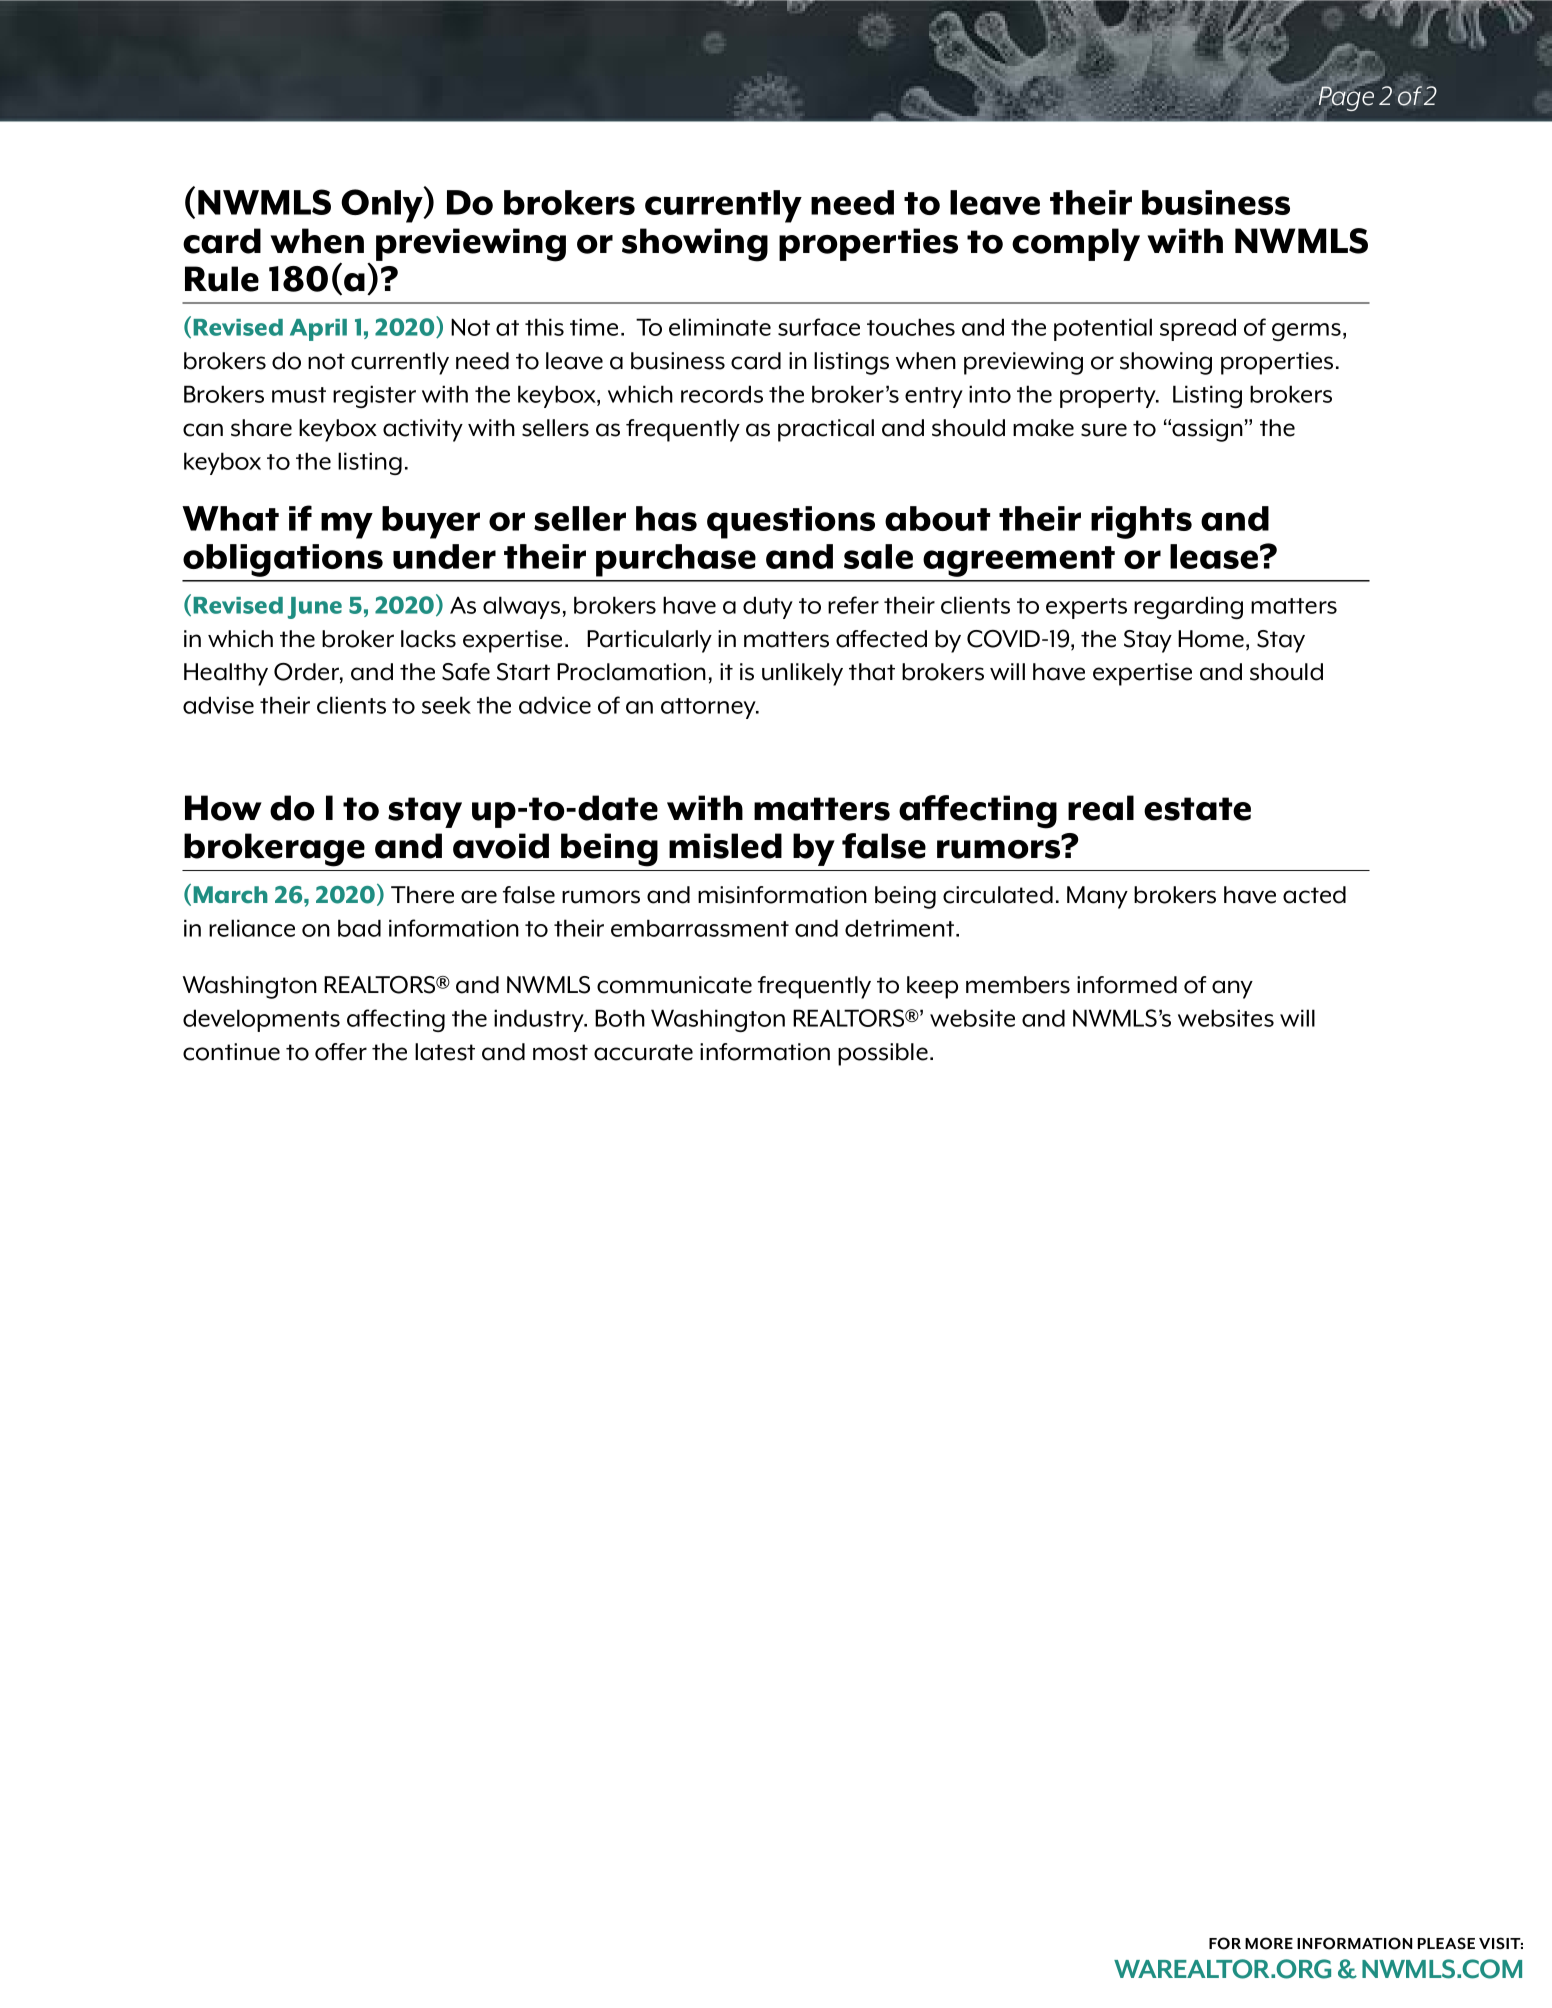 The width and height of the screenshot is (1552, 2008). Describe the element at coordinates (1197, 809) in the screenshot. I see `estate` at that location.
